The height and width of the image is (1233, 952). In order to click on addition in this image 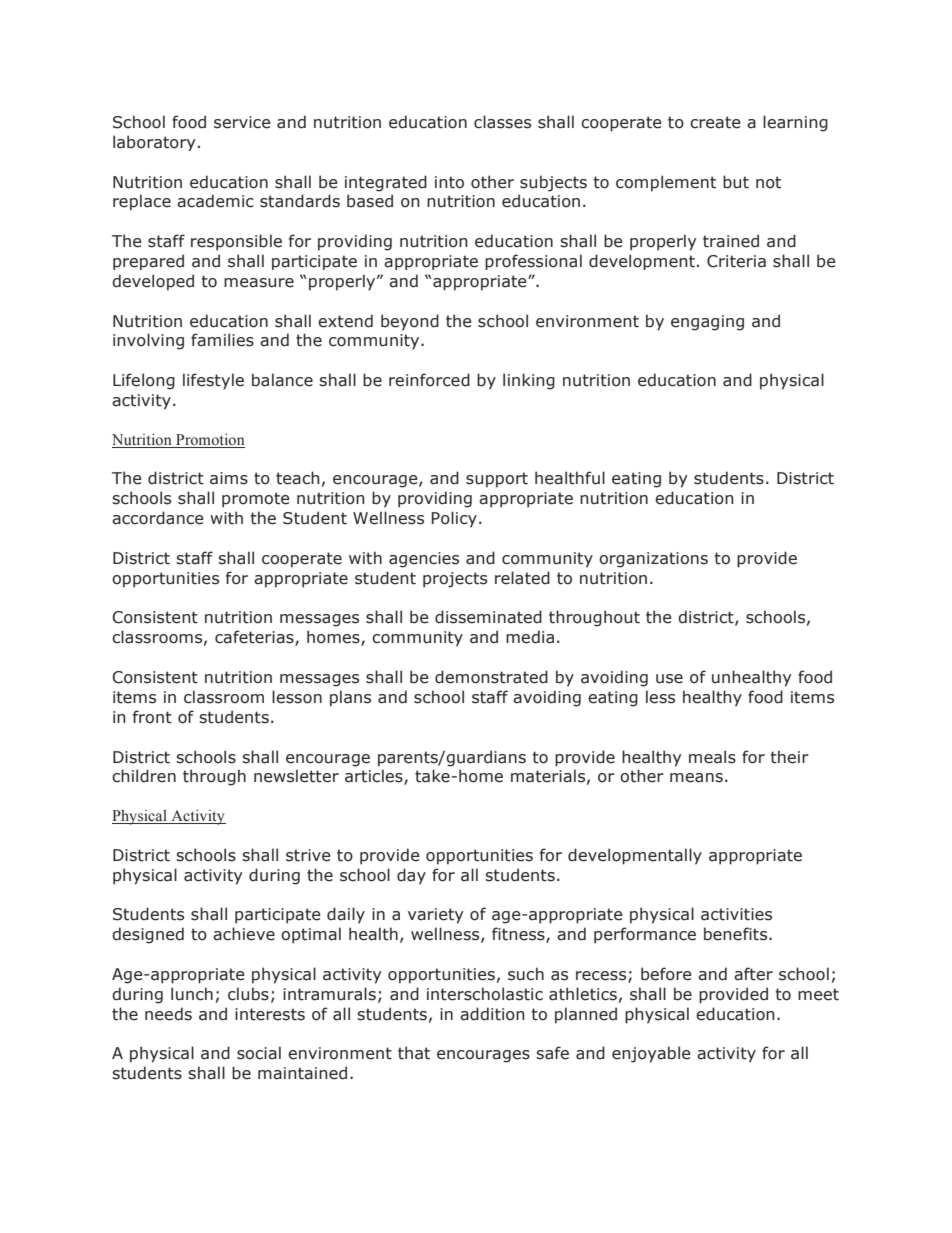, I will do `click(492, 1014)`.
